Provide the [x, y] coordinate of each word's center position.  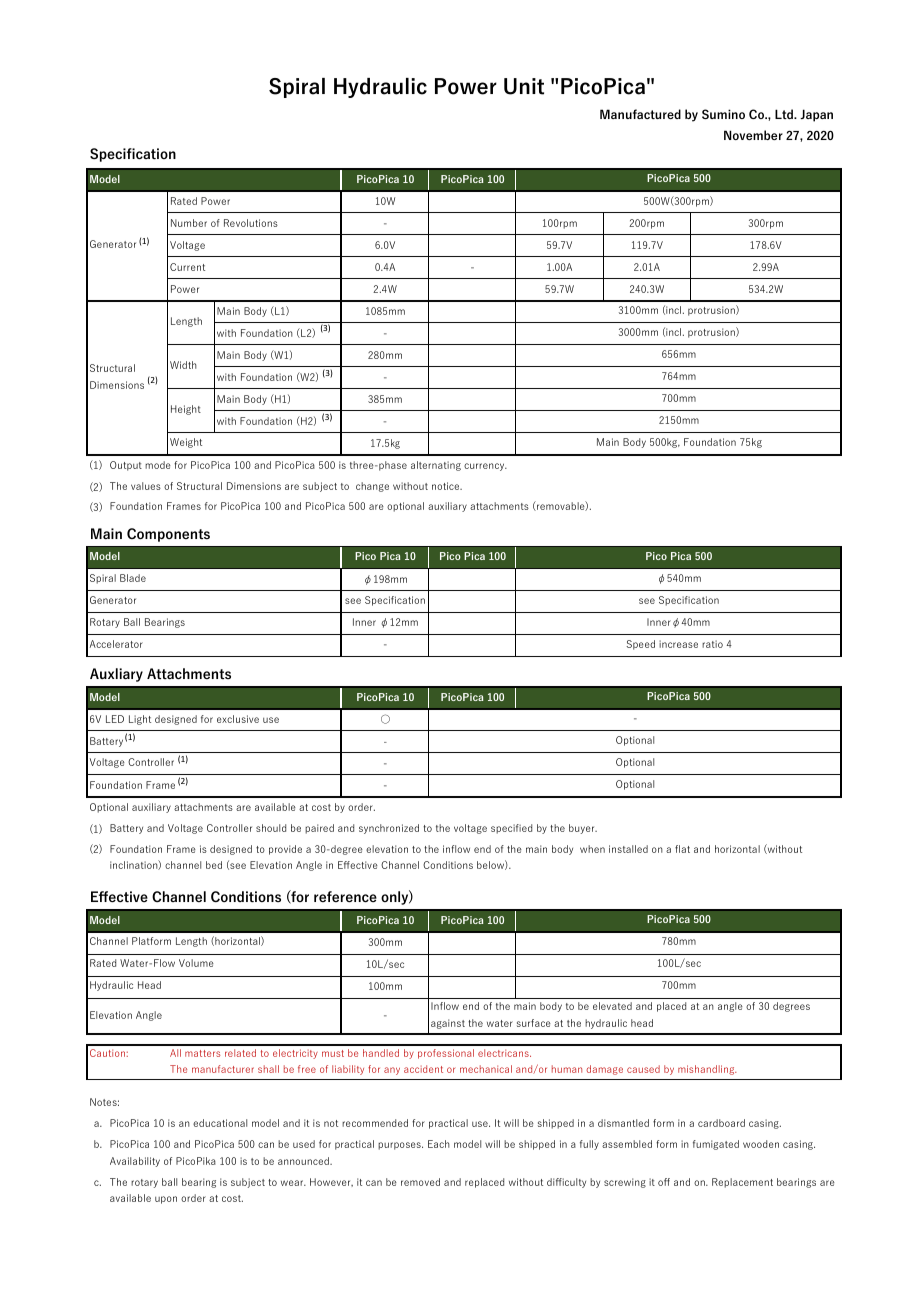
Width [183, 365]
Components [168, 535]
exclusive [238, 719]
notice [447, 486]
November [753, 135]
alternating [436, 466]
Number [189, 223]
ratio [712, 644]
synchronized [389, 829]
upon [166, 1200]
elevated [612, 1006]
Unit [524, 86]
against [448, 1024]
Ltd [785, 114]
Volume [196, 963]
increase [678, 644]
